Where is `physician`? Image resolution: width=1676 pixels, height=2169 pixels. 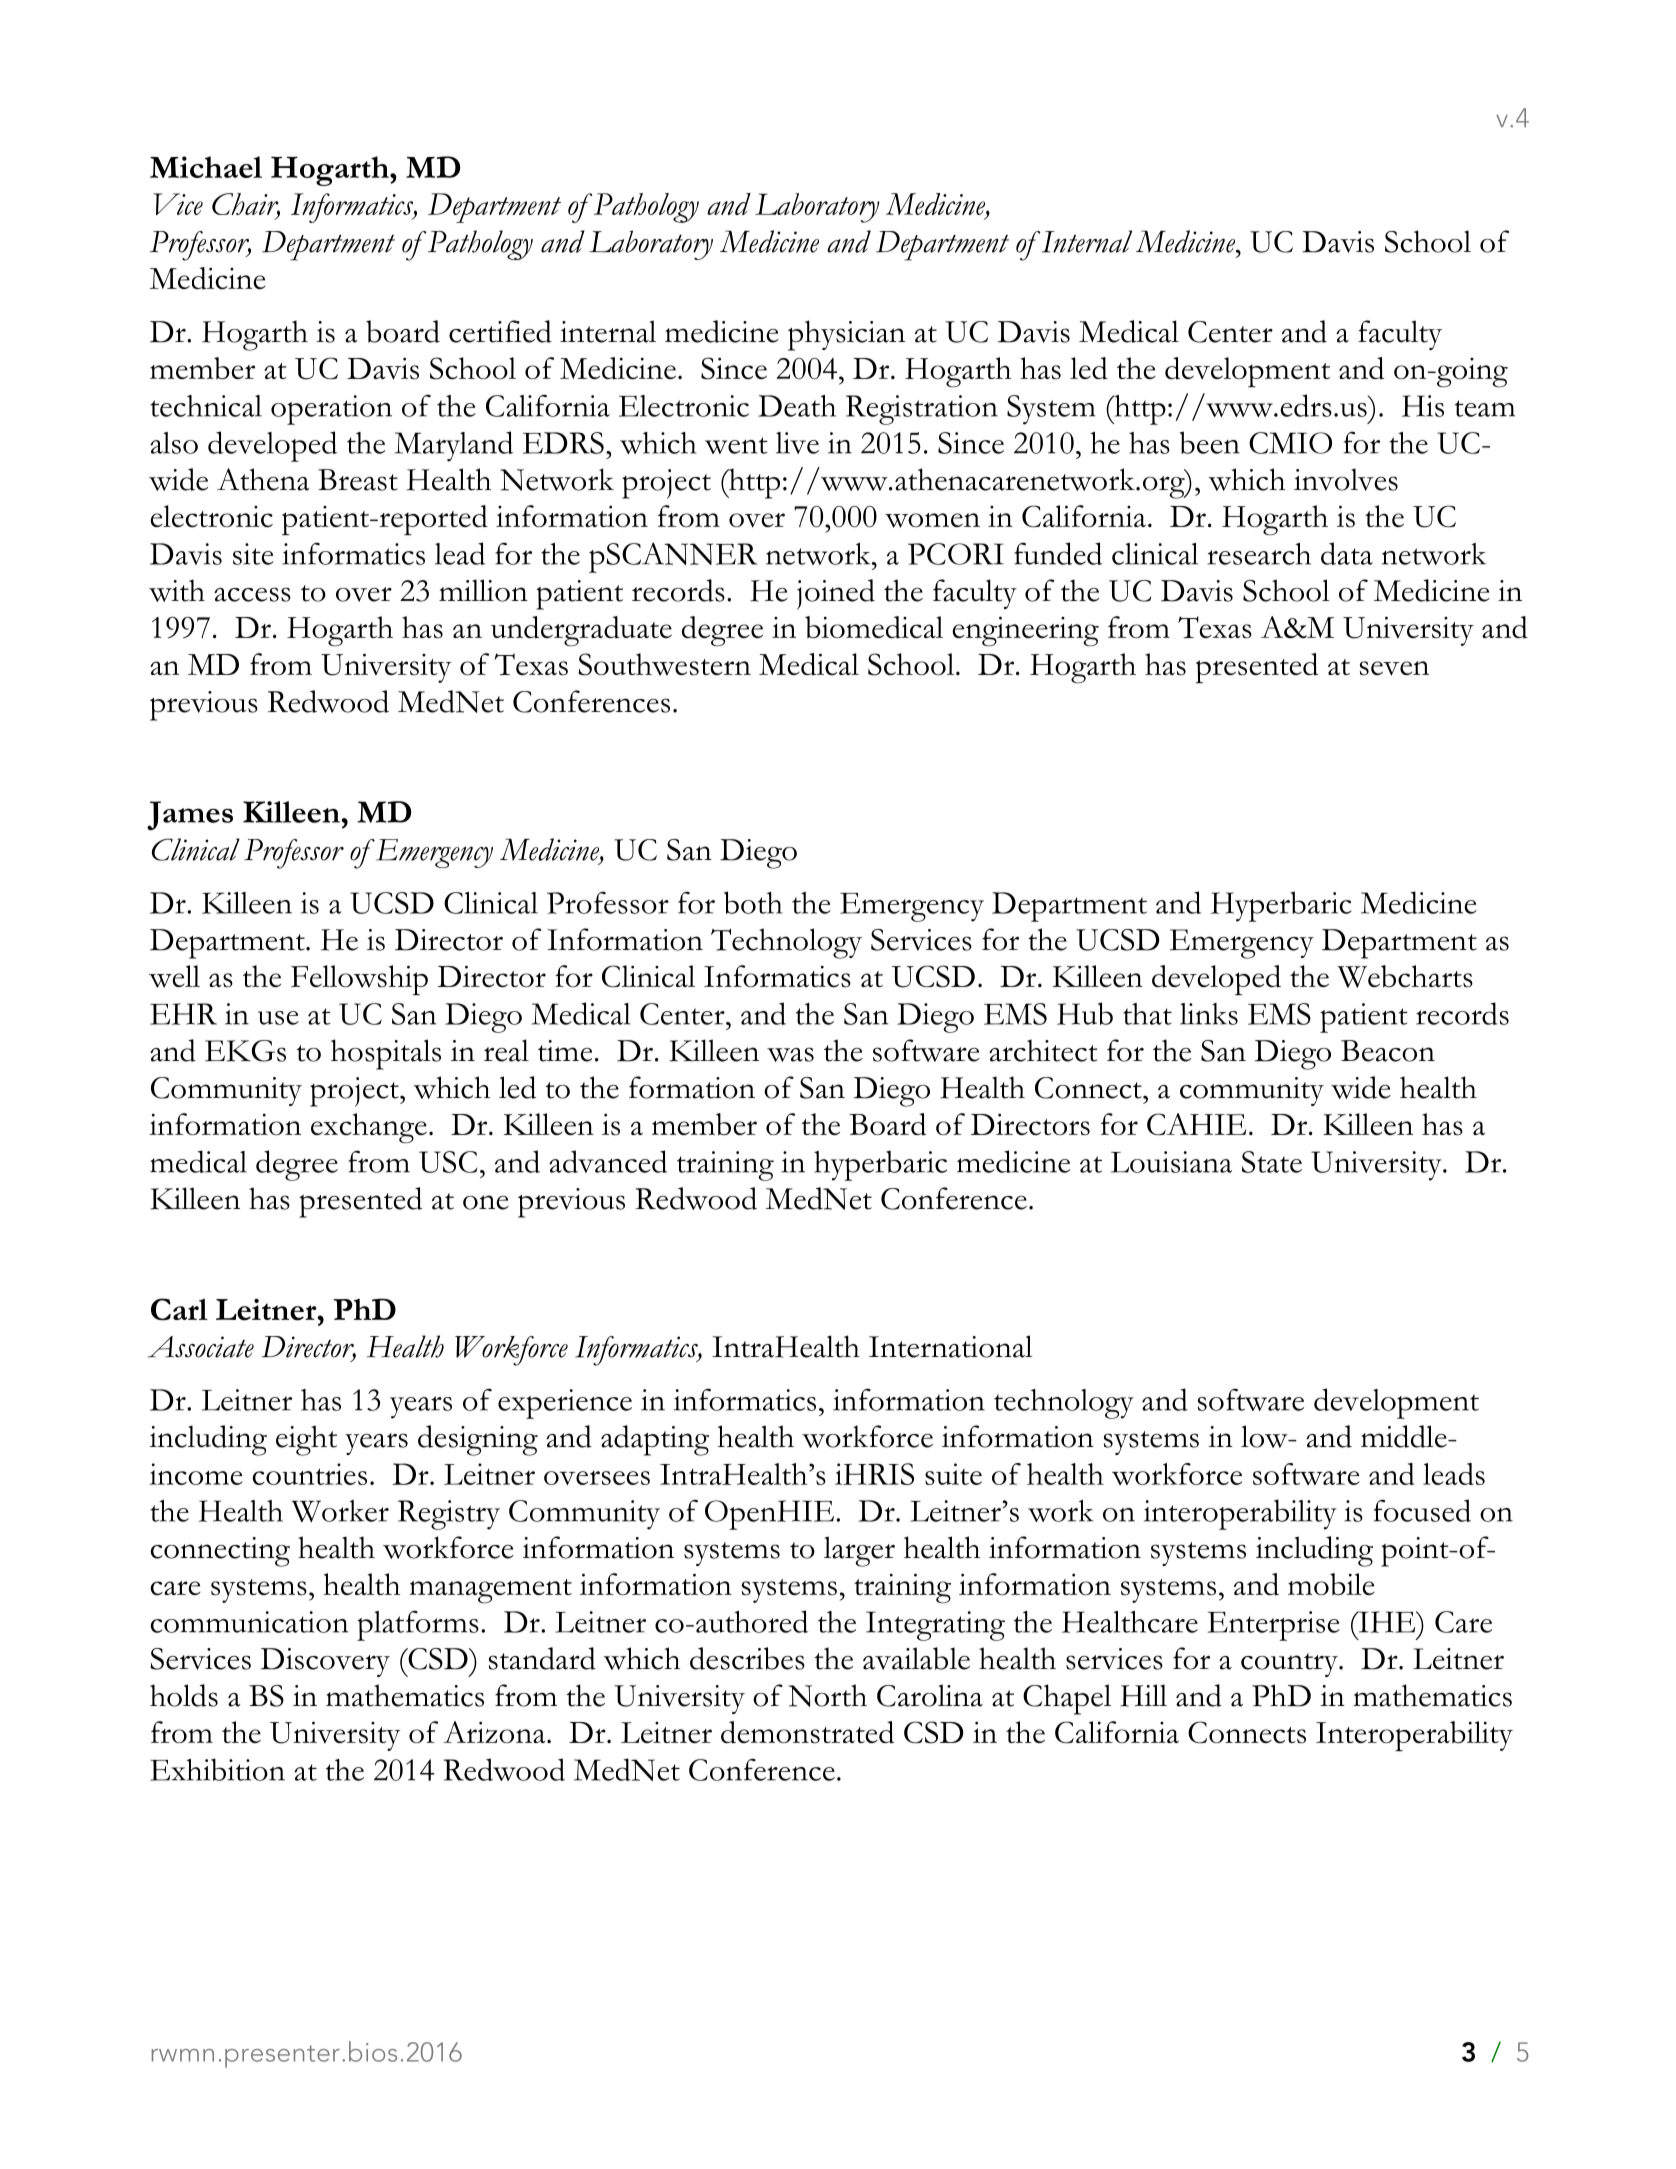 physician is located at coordinates (846, 335).
